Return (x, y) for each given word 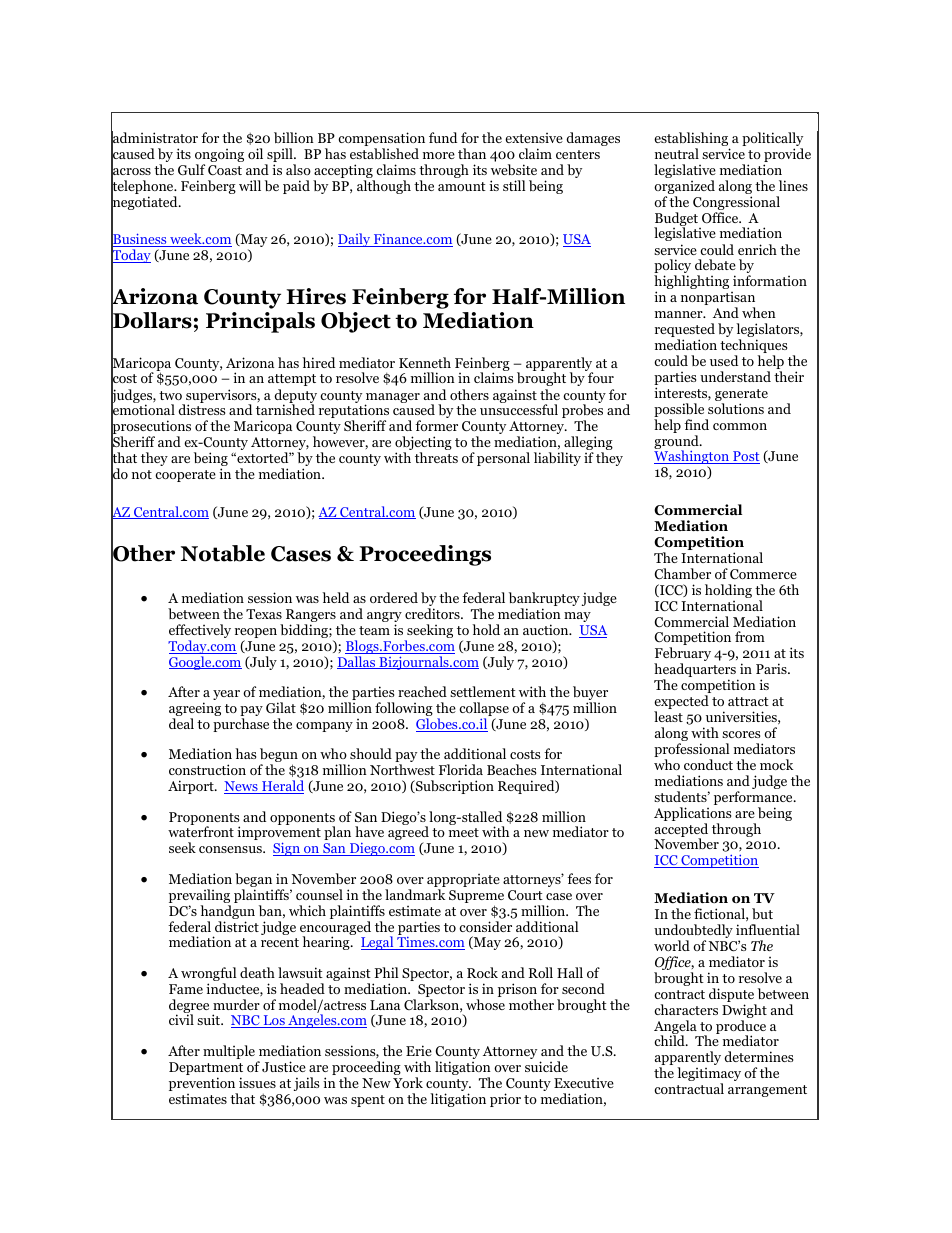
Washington (692, 458)
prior (505, 1100)
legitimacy (709, 1075)
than (472, 153)
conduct (708, 764)
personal (503, 459)
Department (206, 1070)
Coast (225, 170)
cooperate (185, 476)
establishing (692, 140)
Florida (461, 769)
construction (207, 769)
